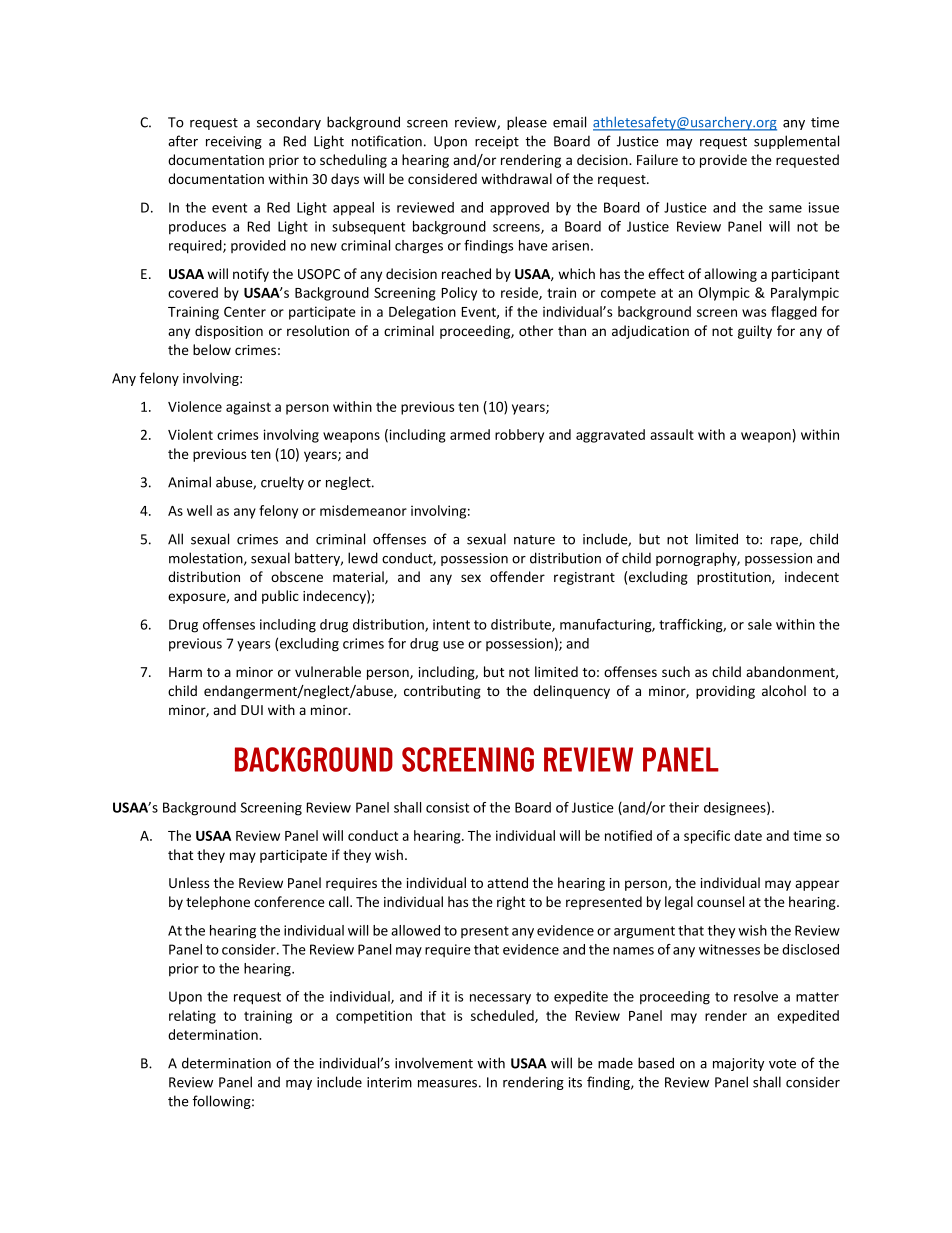 This page has width=952, height=1233. I want to click on offender, so click(517, 576).
